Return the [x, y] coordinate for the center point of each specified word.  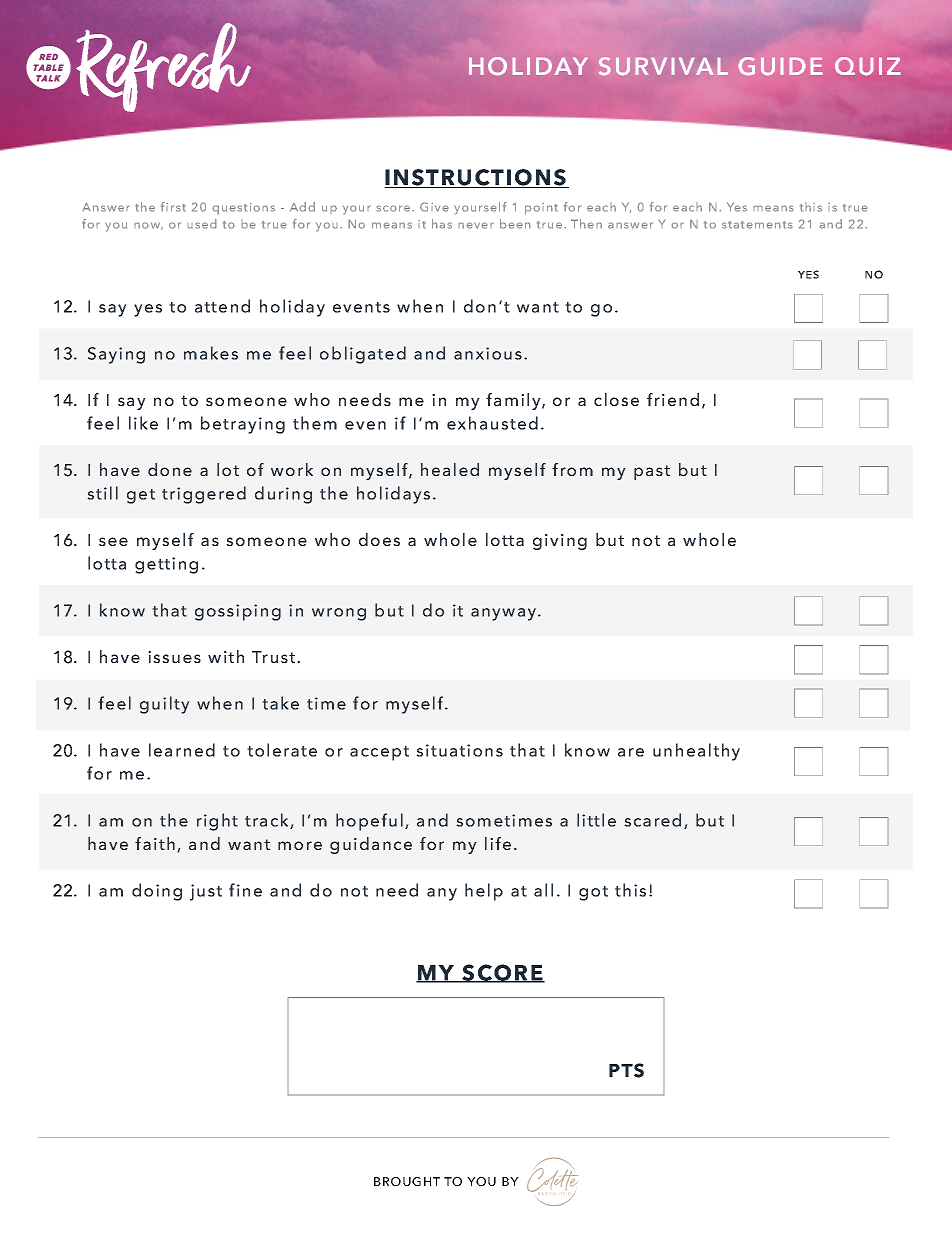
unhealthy [696, 752]
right [217, 822]
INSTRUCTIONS [476, 178]
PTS [626, 1070]
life [498, 843]
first [173, 207]
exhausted [492, 423]
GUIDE [780, 66]
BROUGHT [407, 1181]
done [170, 469]
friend [673, 399]
